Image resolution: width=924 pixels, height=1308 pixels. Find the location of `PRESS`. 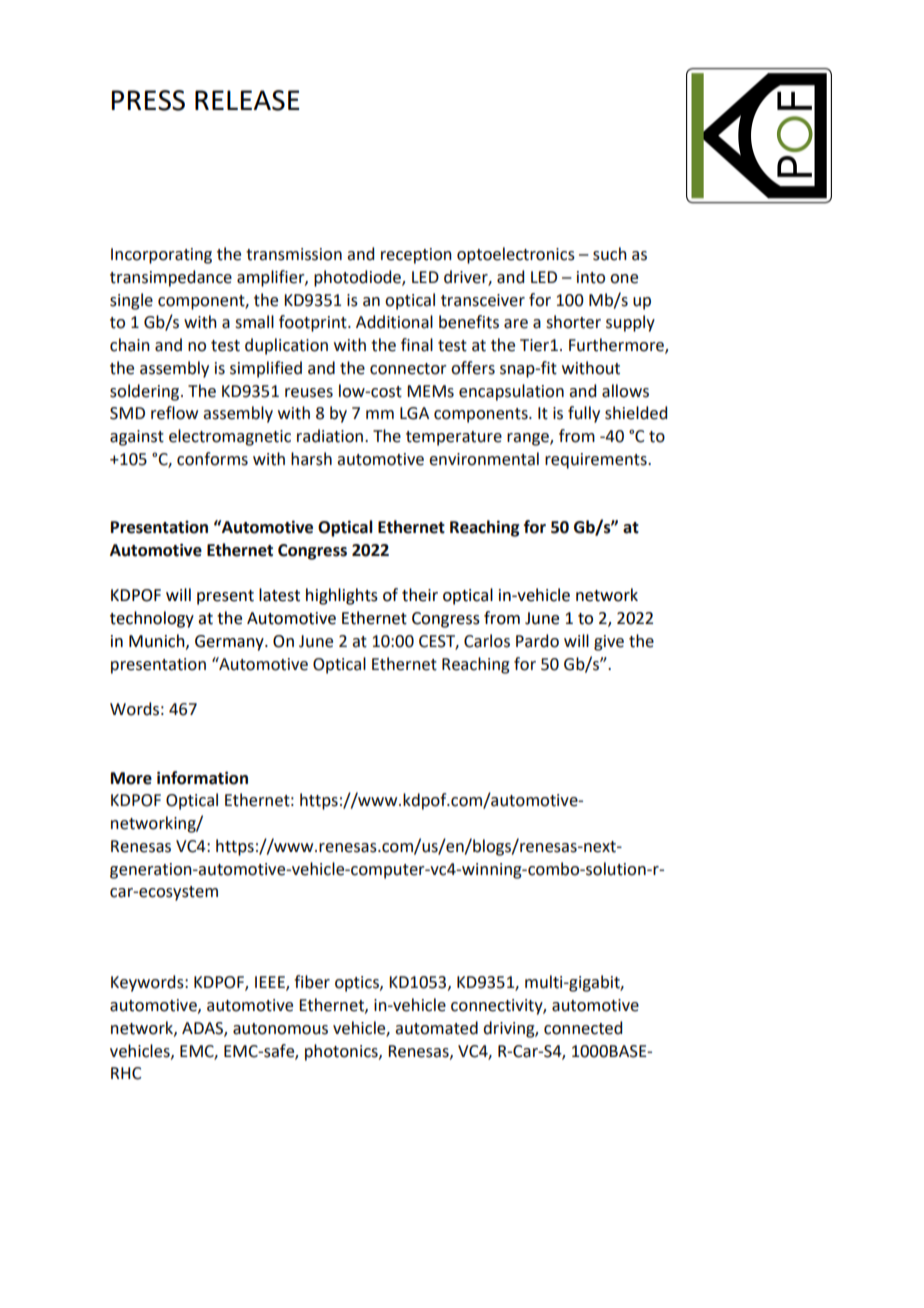

PRESS is located at coordinates (148, 100).
